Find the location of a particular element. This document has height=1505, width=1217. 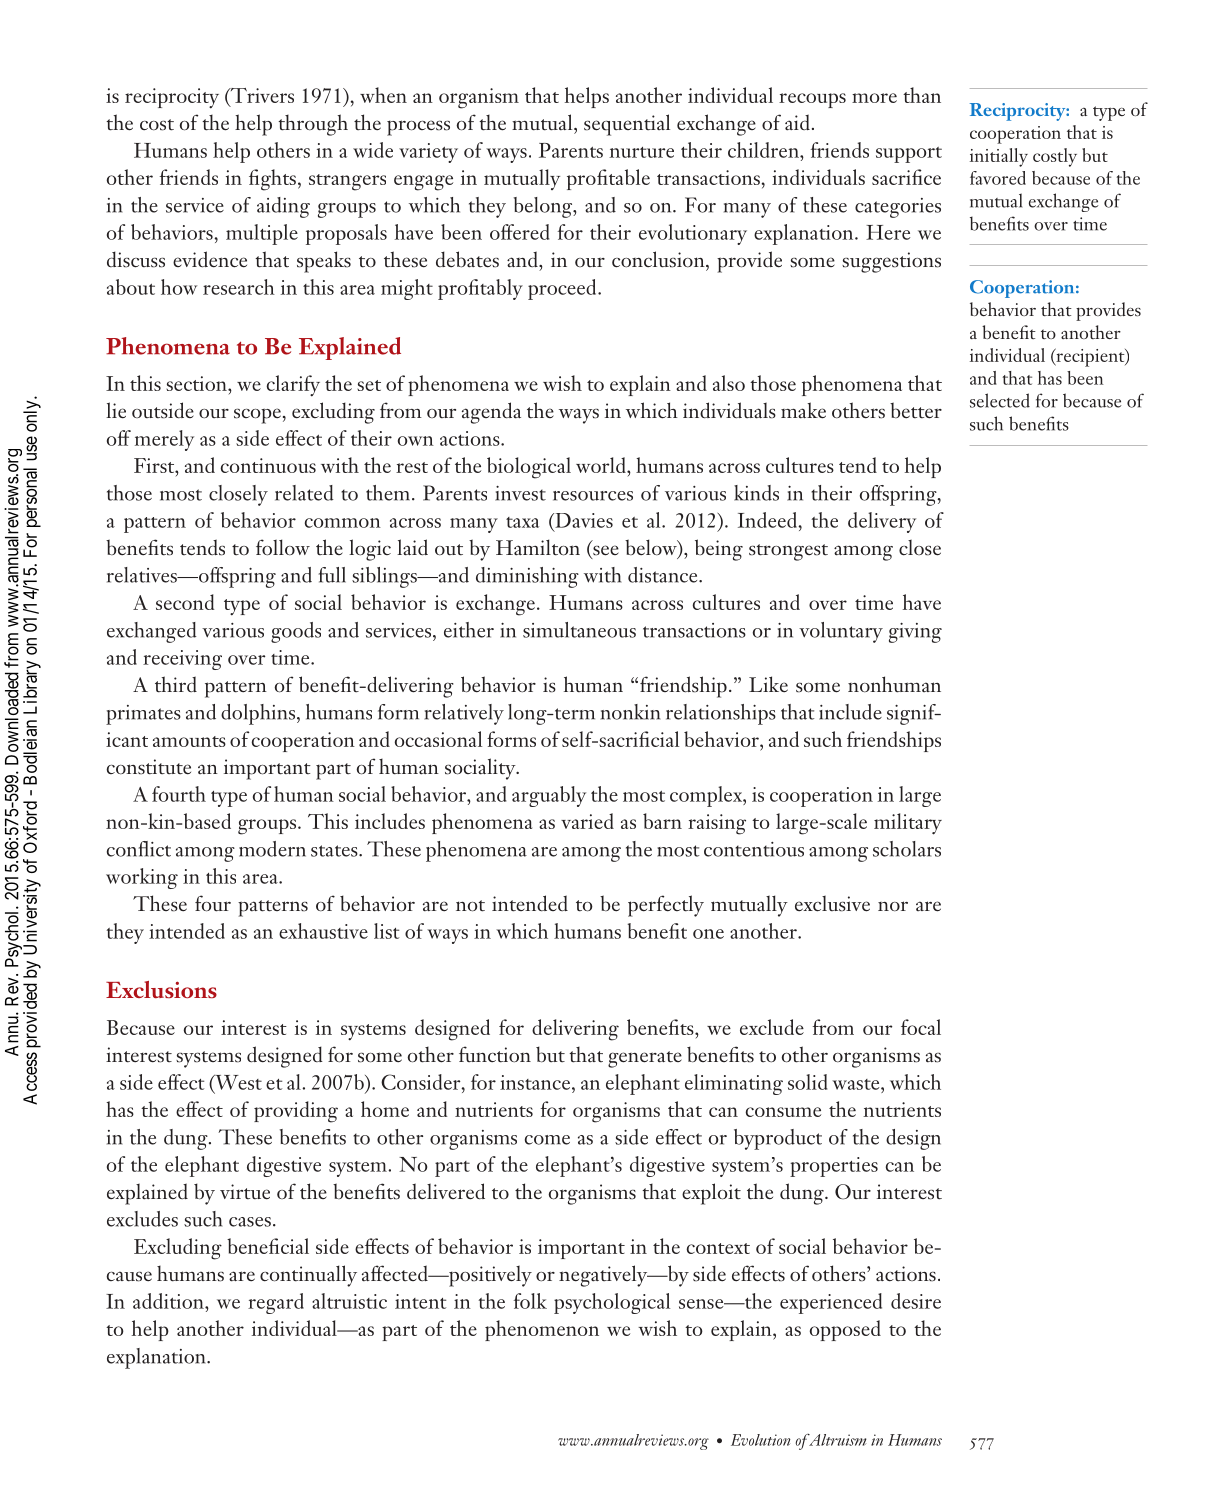

Hamilton is located at coordinates (538, 547).
